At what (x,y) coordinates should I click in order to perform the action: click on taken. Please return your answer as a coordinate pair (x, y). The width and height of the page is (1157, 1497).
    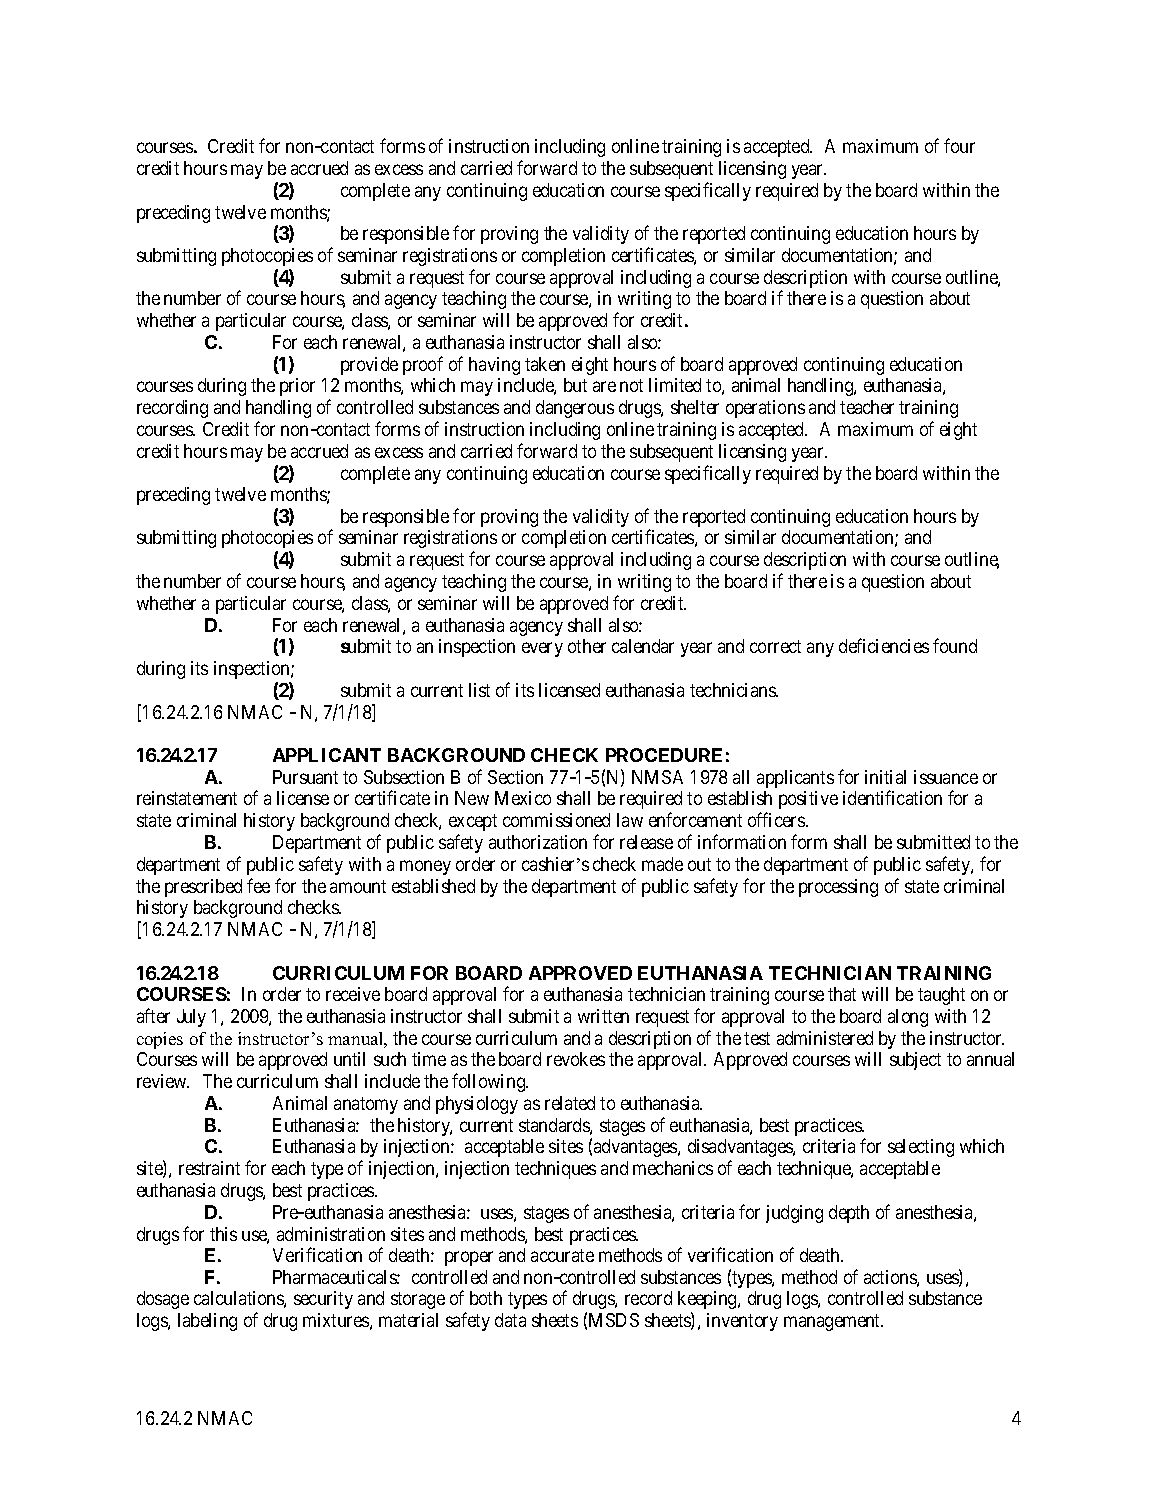
    Looking at the image, I should click on (545, 364).
